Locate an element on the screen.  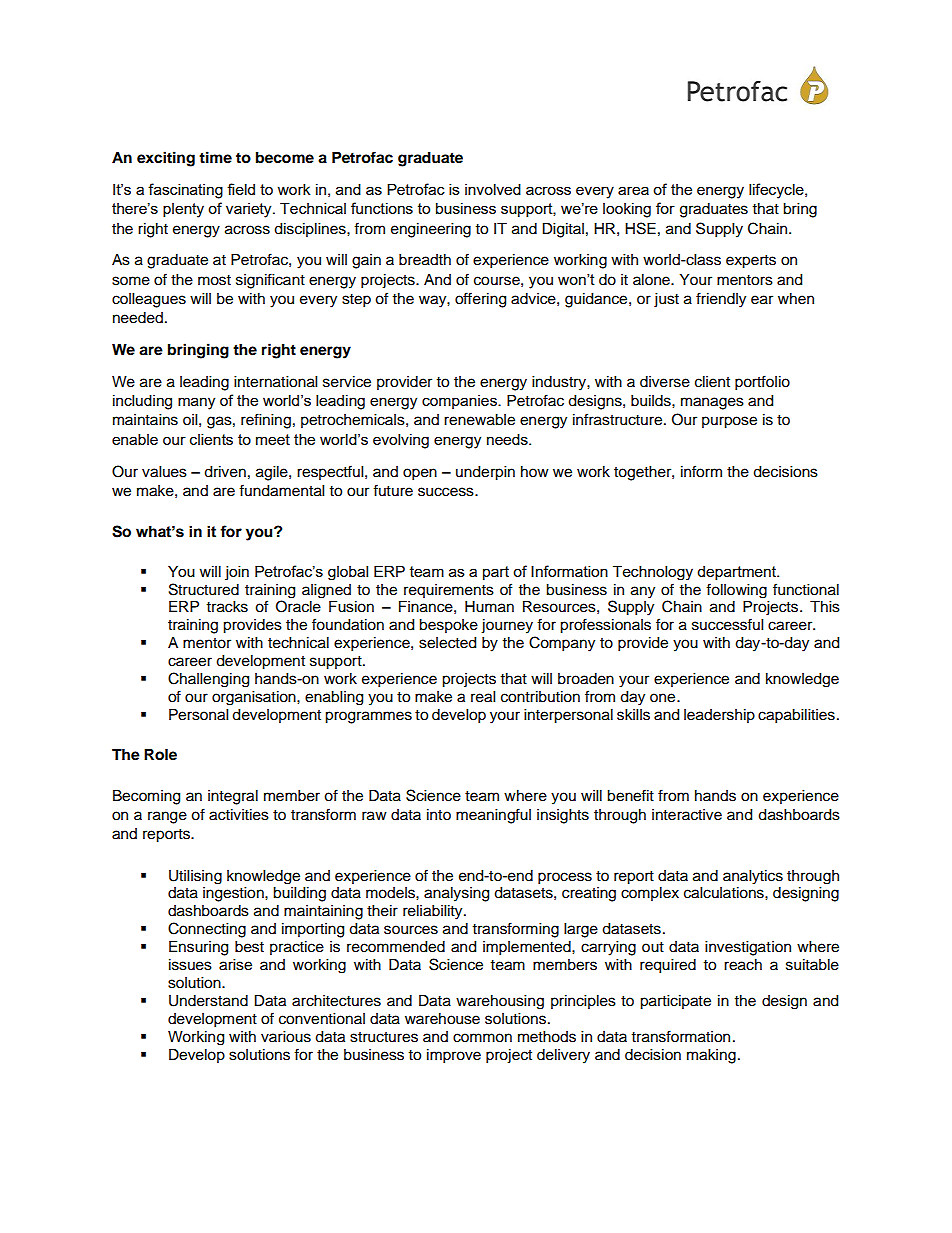
field is located at coordinates (241, 189).
